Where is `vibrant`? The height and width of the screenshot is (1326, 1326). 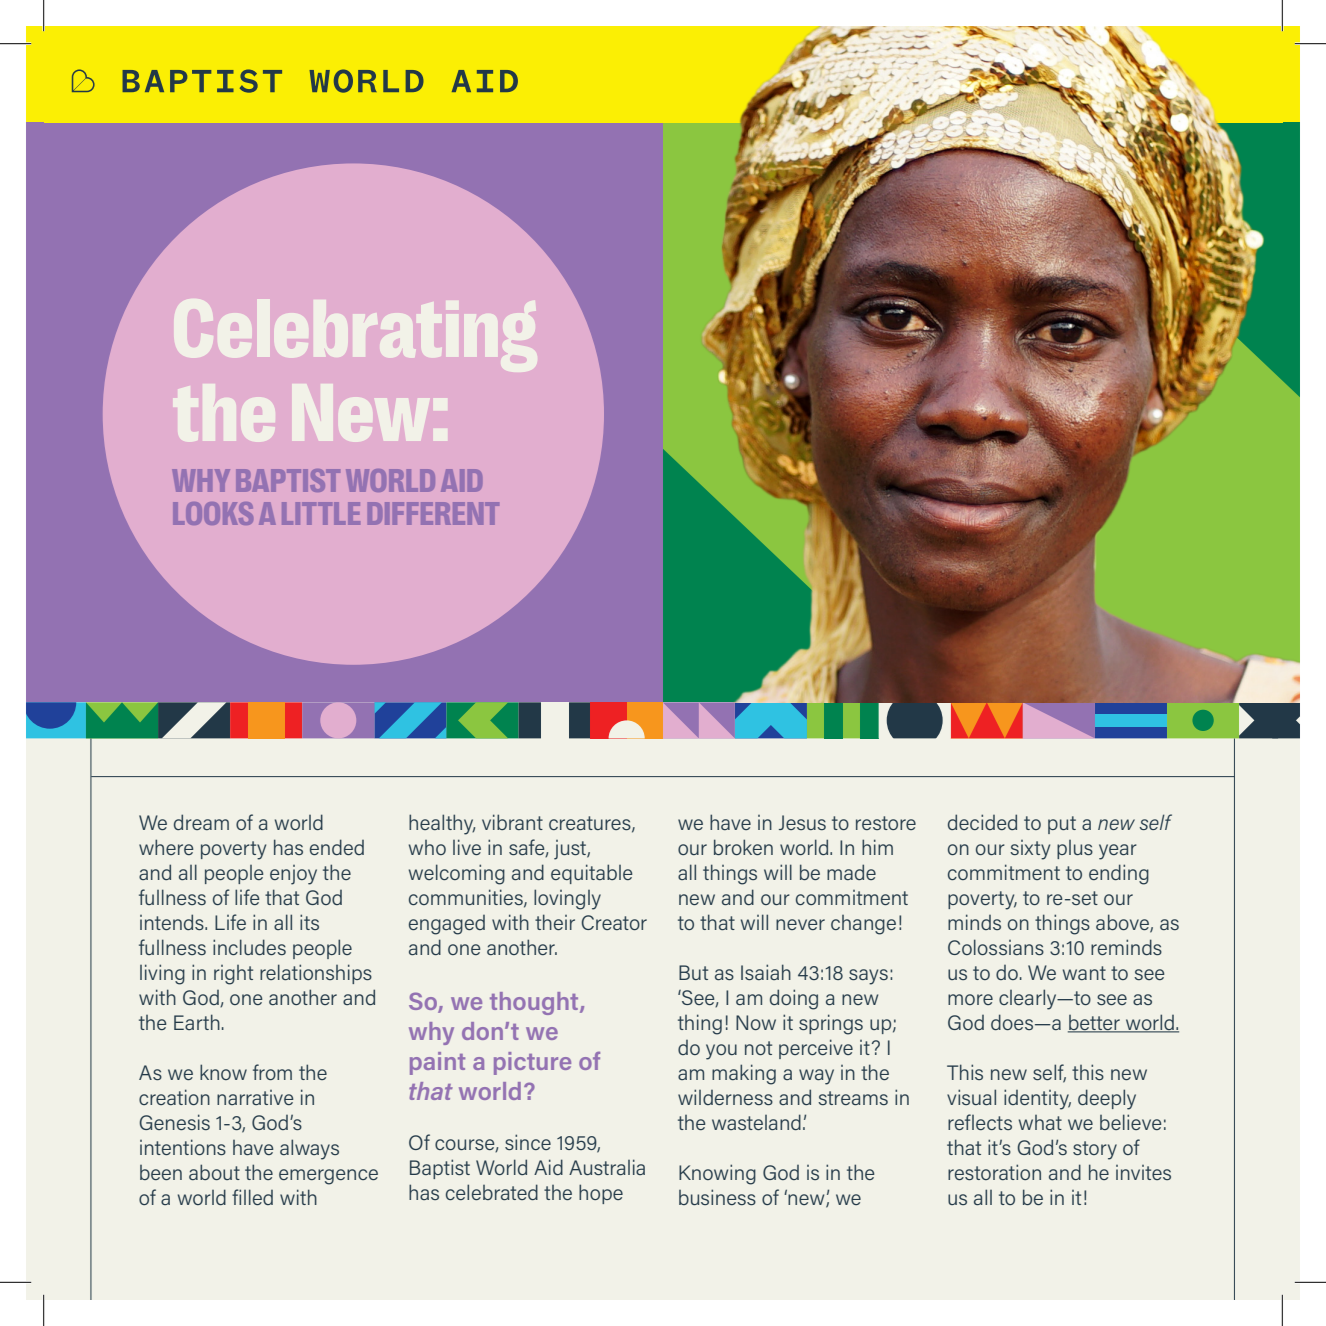
vibrant is located at coordinates (512, 822).
